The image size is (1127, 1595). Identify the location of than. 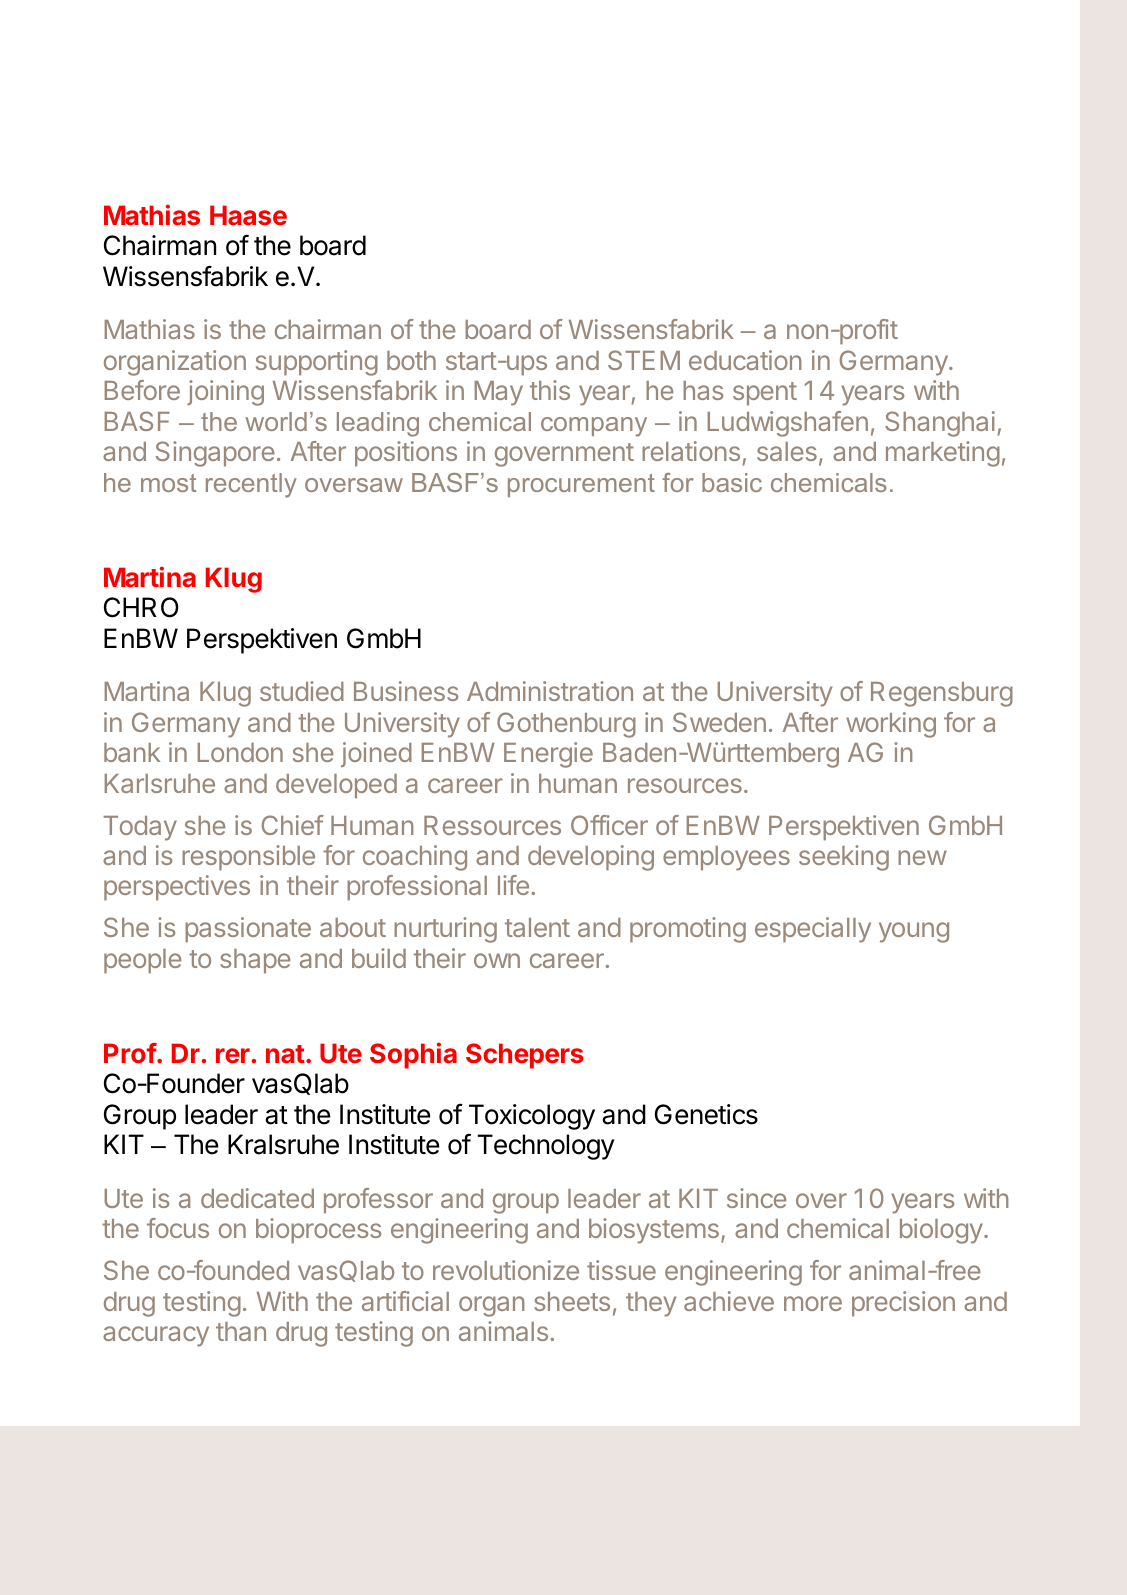
(241, 1331).
